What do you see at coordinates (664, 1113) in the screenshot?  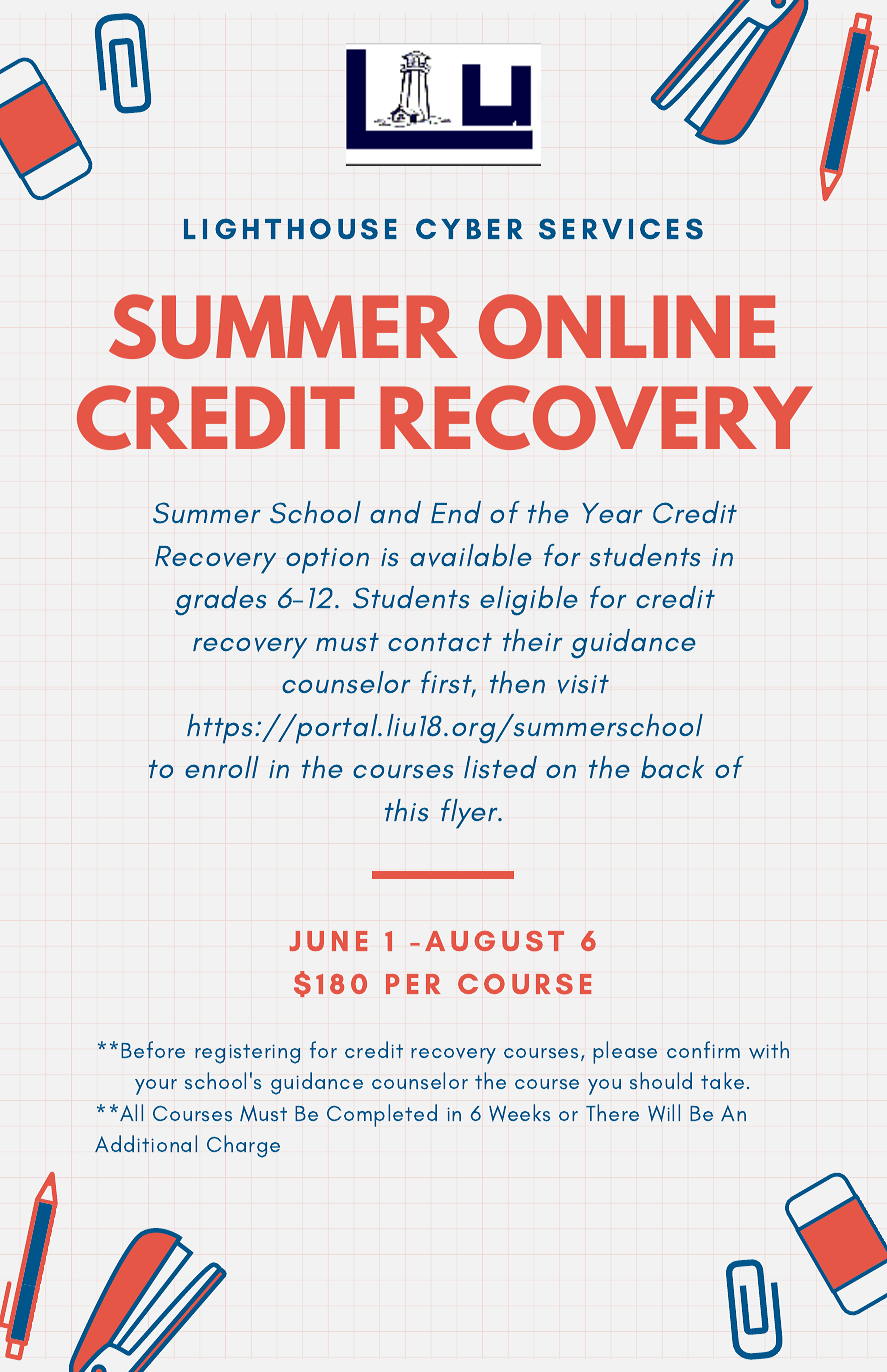 I see `Will` at bounding box center [664, 1113].
